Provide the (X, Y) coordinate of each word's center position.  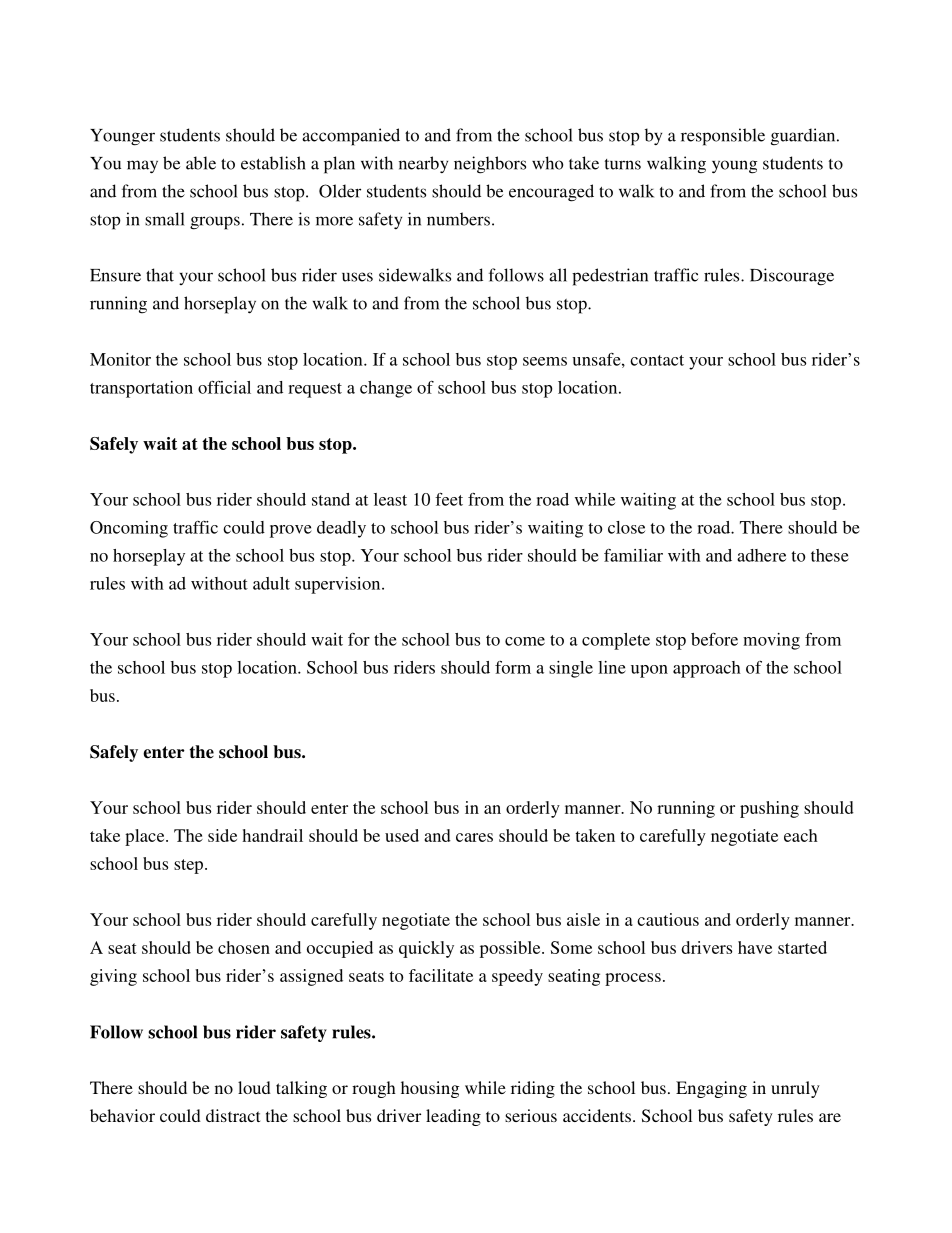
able (201, 163)
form (513, 667)
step (190, 866)
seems (545, 361)
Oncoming (129, 529)
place (146, 837)
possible (511, 949)
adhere (761, 555)
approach (707, 669)
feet (449, 499)
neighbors (490, 165)
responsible (723, 137)
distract (233, 1115)
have (755, 947)
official (224, 387)
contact (657, 360)
